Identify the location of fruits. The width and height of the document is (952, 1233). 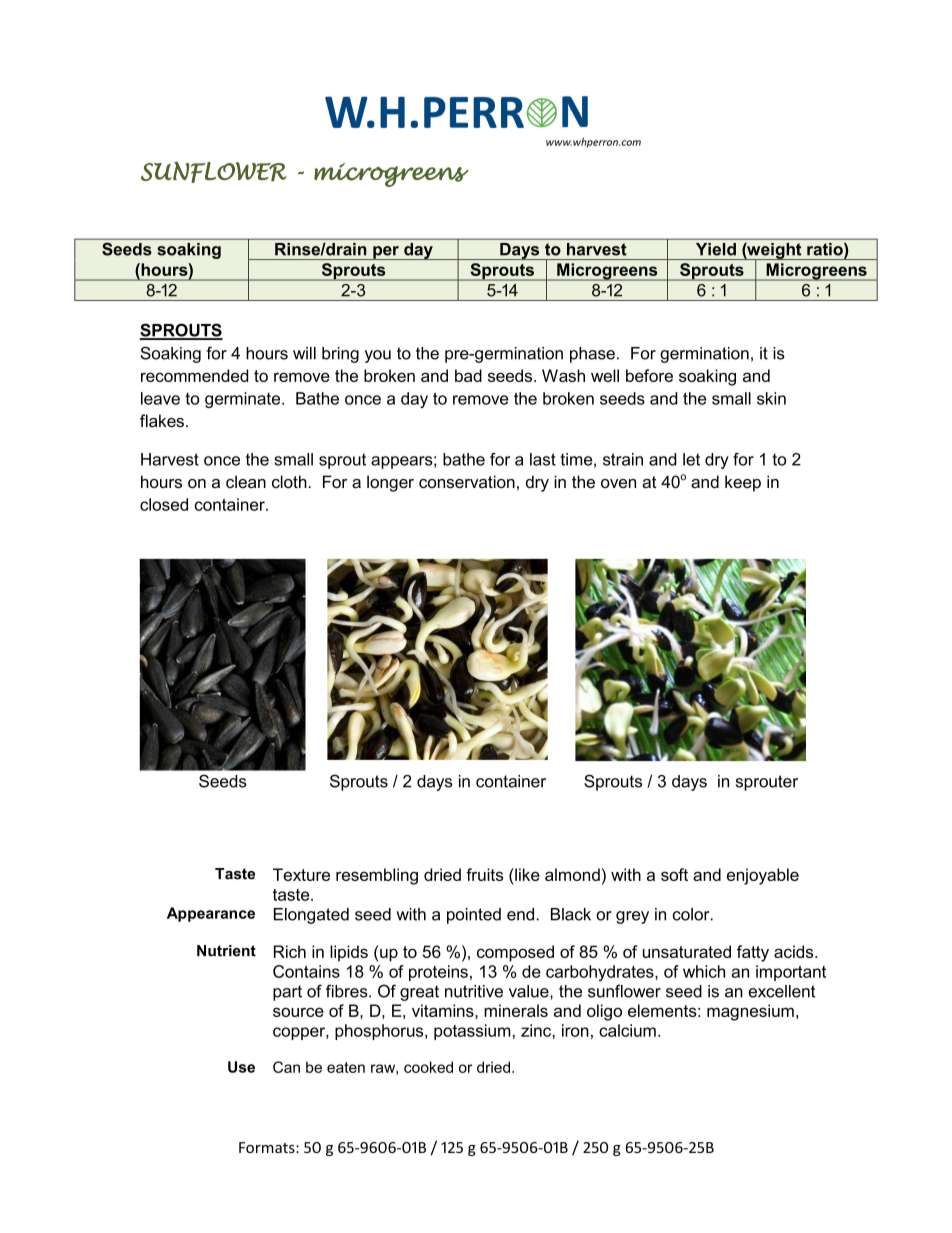
(484, 874).
